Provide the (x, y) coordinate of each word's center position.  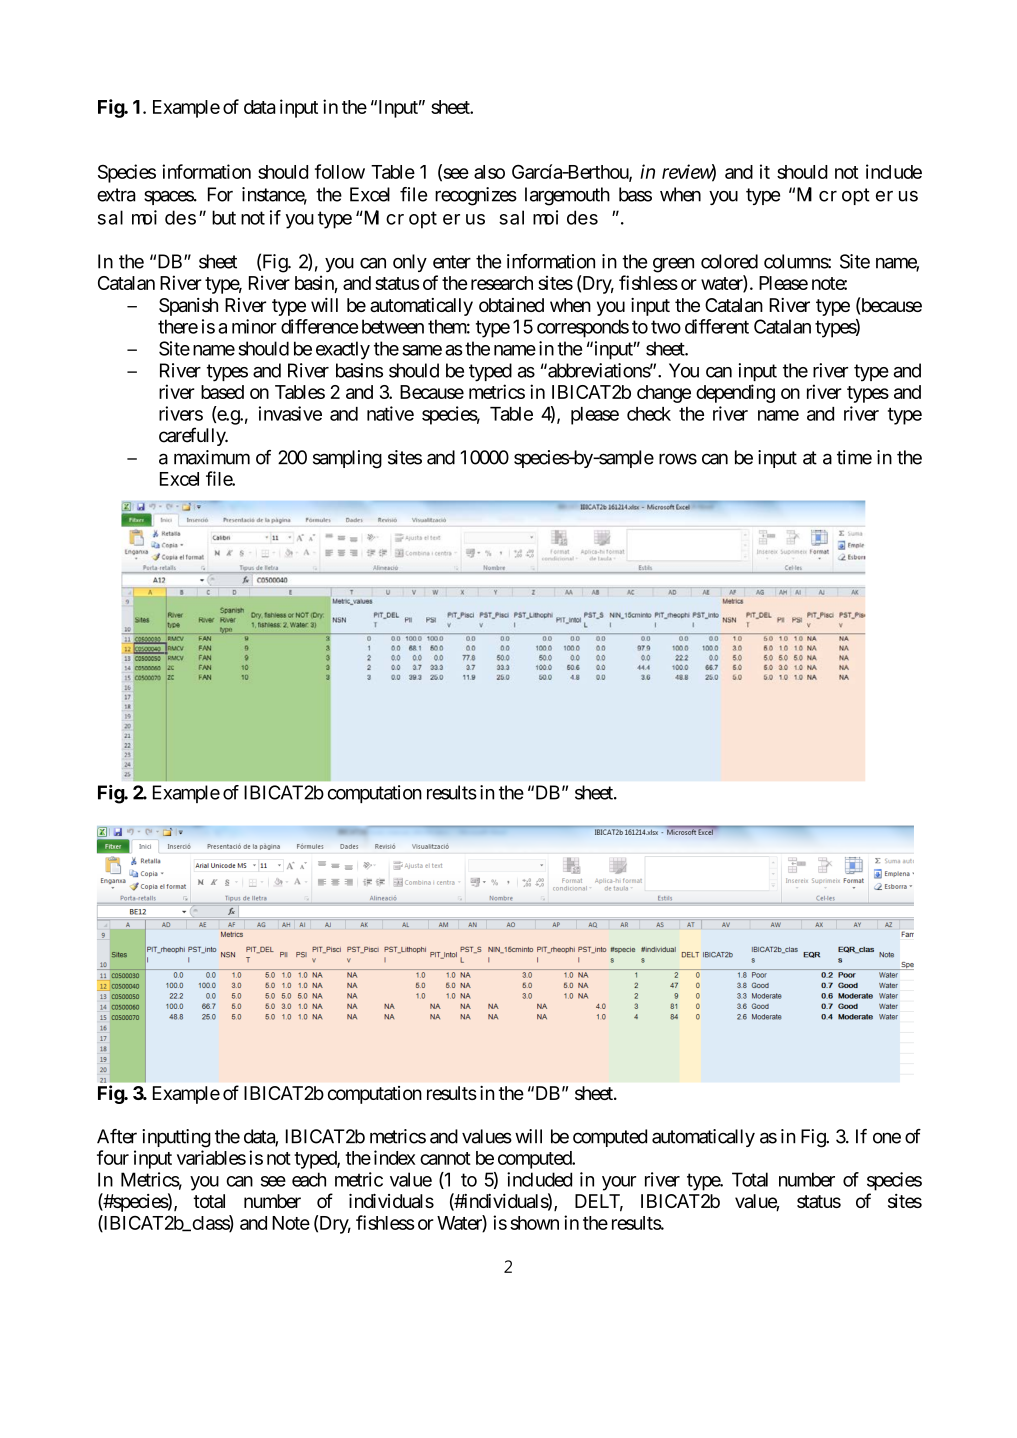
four (113, 1157)
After (117, 1136)
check (649, 414)
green (673, 265)
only (410, 263)
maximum (212, 457)
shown (534, 1223)
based (222, 392)
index (394, 1157)
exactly (343, 350)
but (224, 217)
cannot (445, 1158)
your (619, 1183)
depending (735, 393)
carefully (193, 436)
